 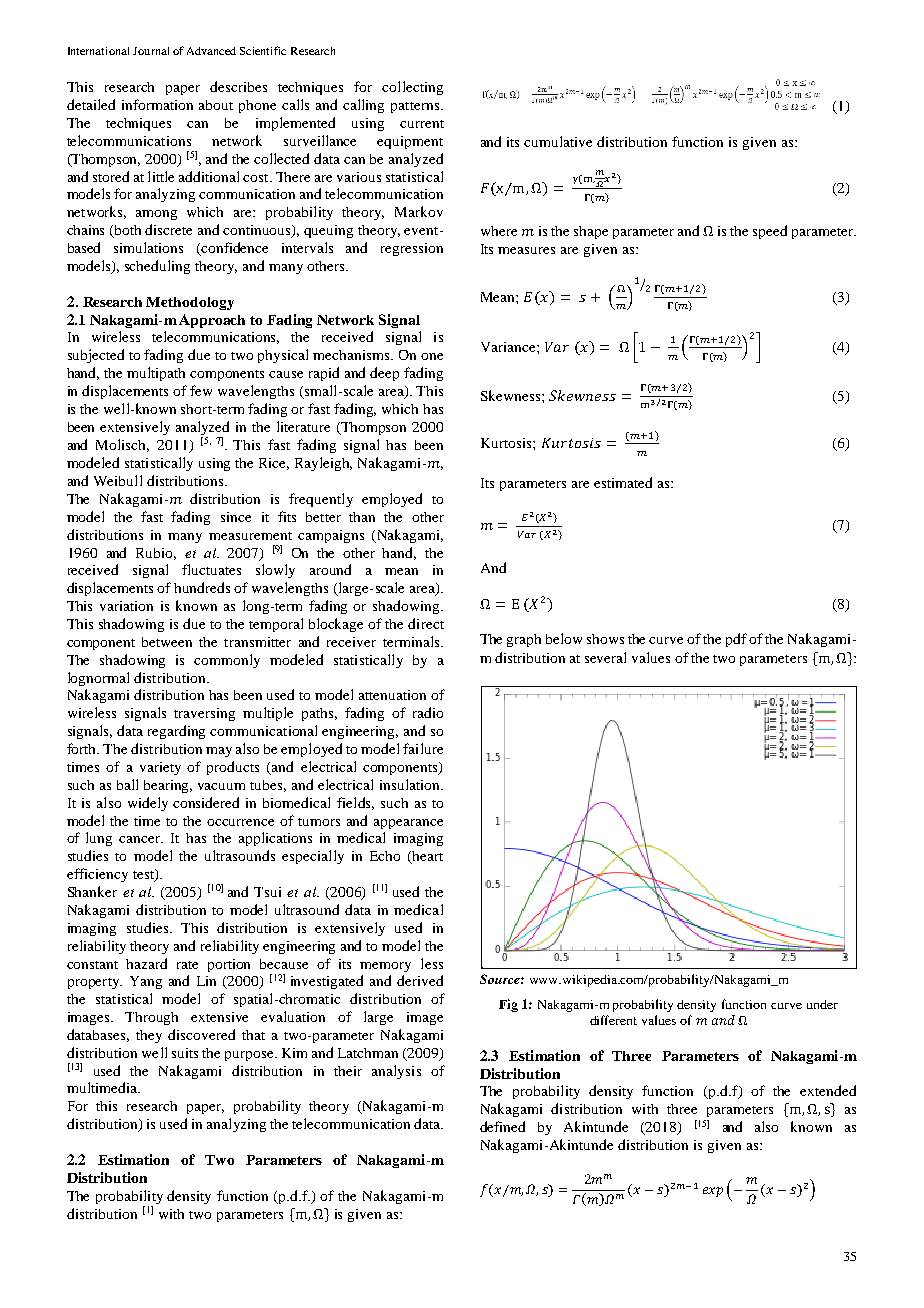 I want to click on variety, so click(x=160, y=768).
